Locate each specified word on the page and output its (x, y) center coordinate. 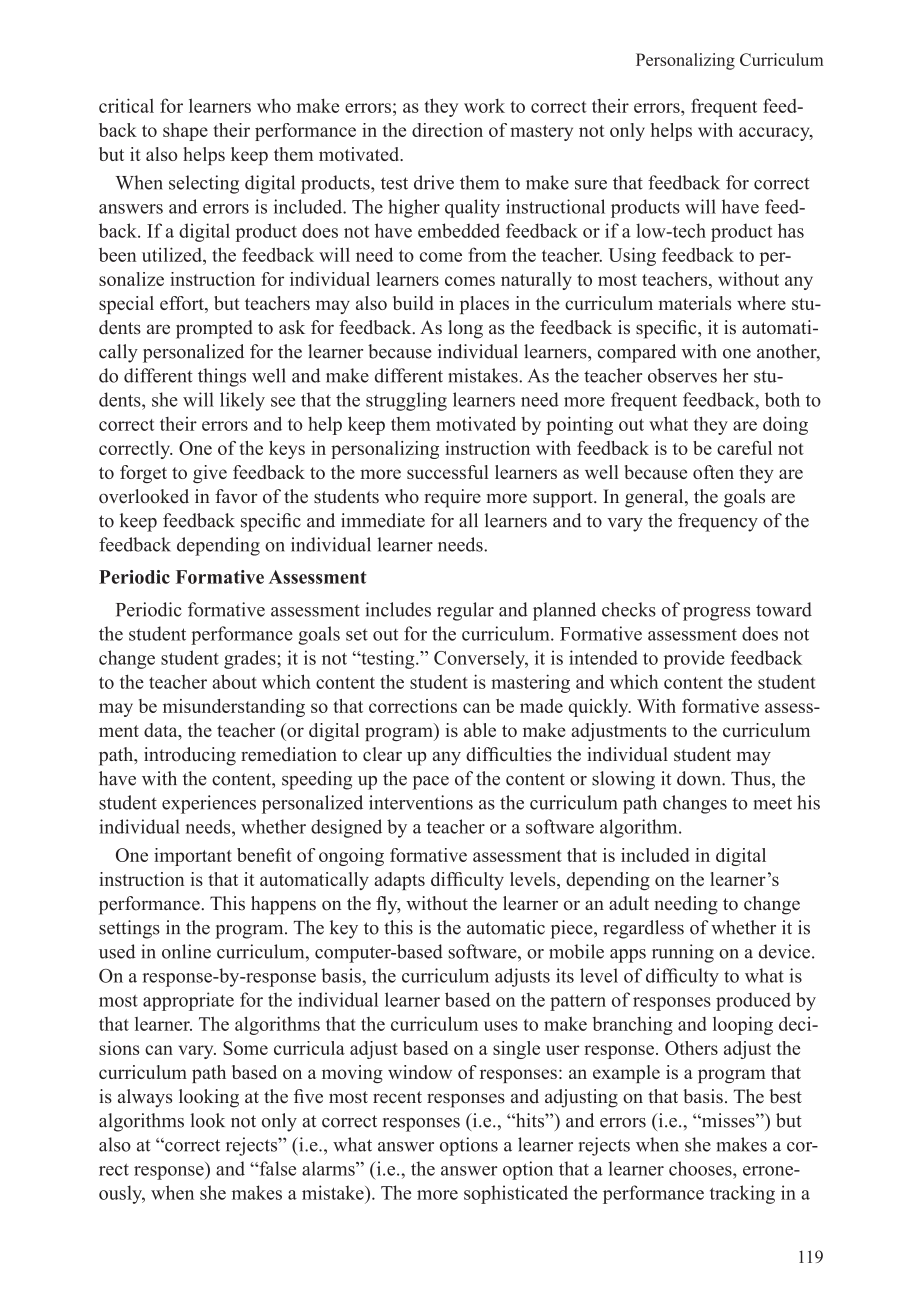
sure (591, 185)
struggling (406, 401)
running (683, 953)
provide (694, 659)
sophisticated (516, 1194)
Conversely (481, 659)
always (145, 1098)
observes (682, 375)
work (484, 106)
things (222, 377)
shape (185, 132)
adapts (399, 881)
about (234, 681)
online (186, 951)
